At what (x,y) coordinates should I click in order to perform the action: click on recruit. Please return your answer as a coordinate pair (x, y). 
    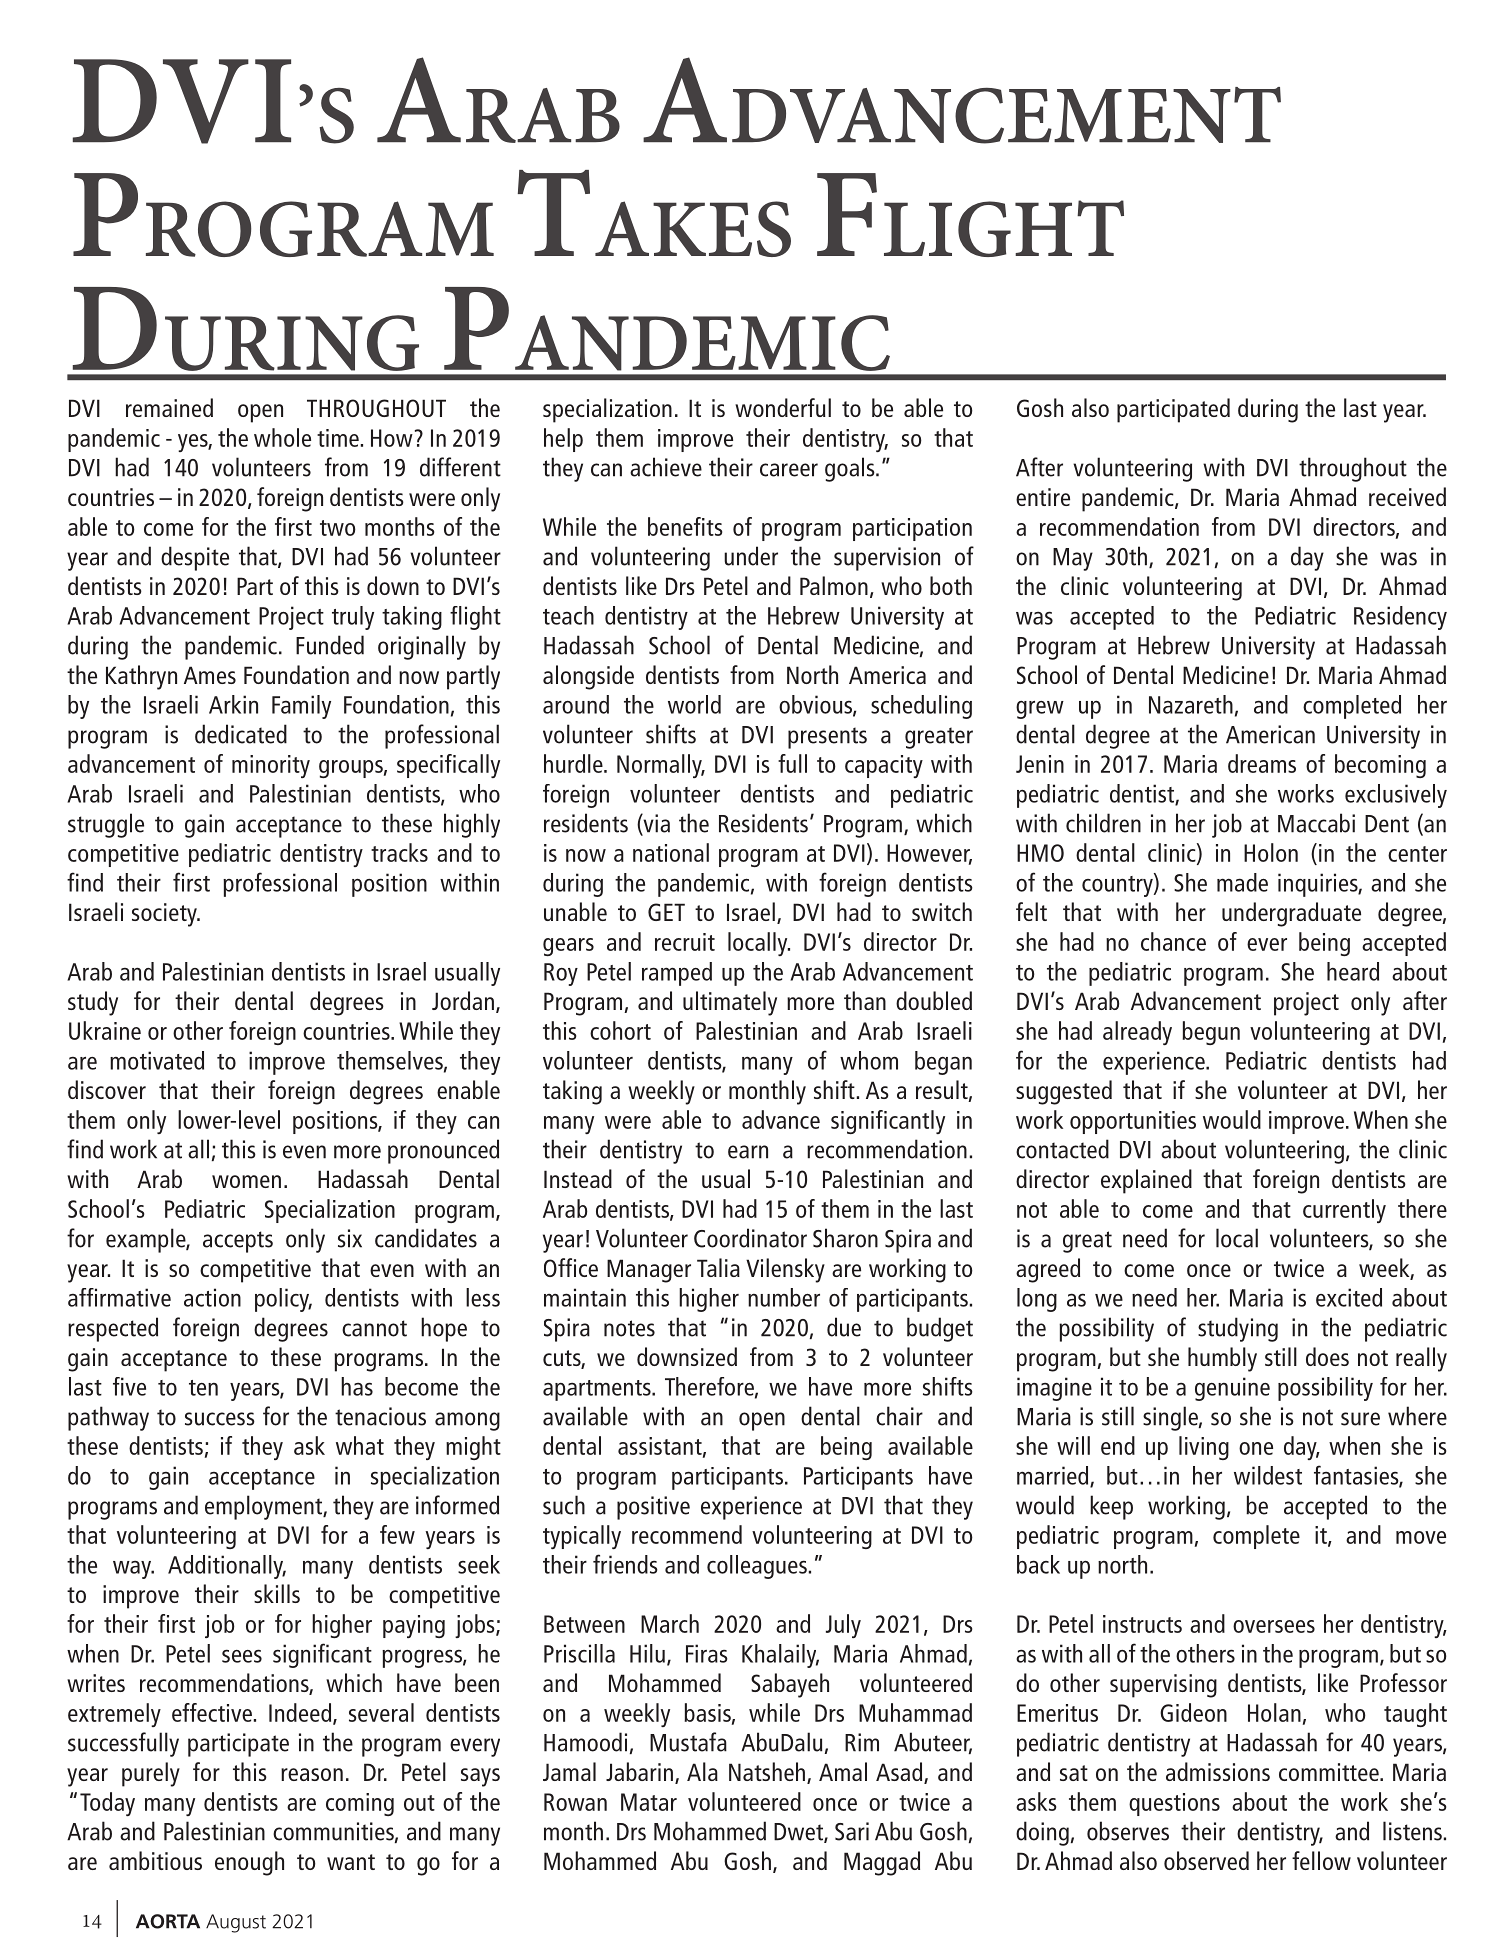
    Looking at the image, I should click on (685, 942).
